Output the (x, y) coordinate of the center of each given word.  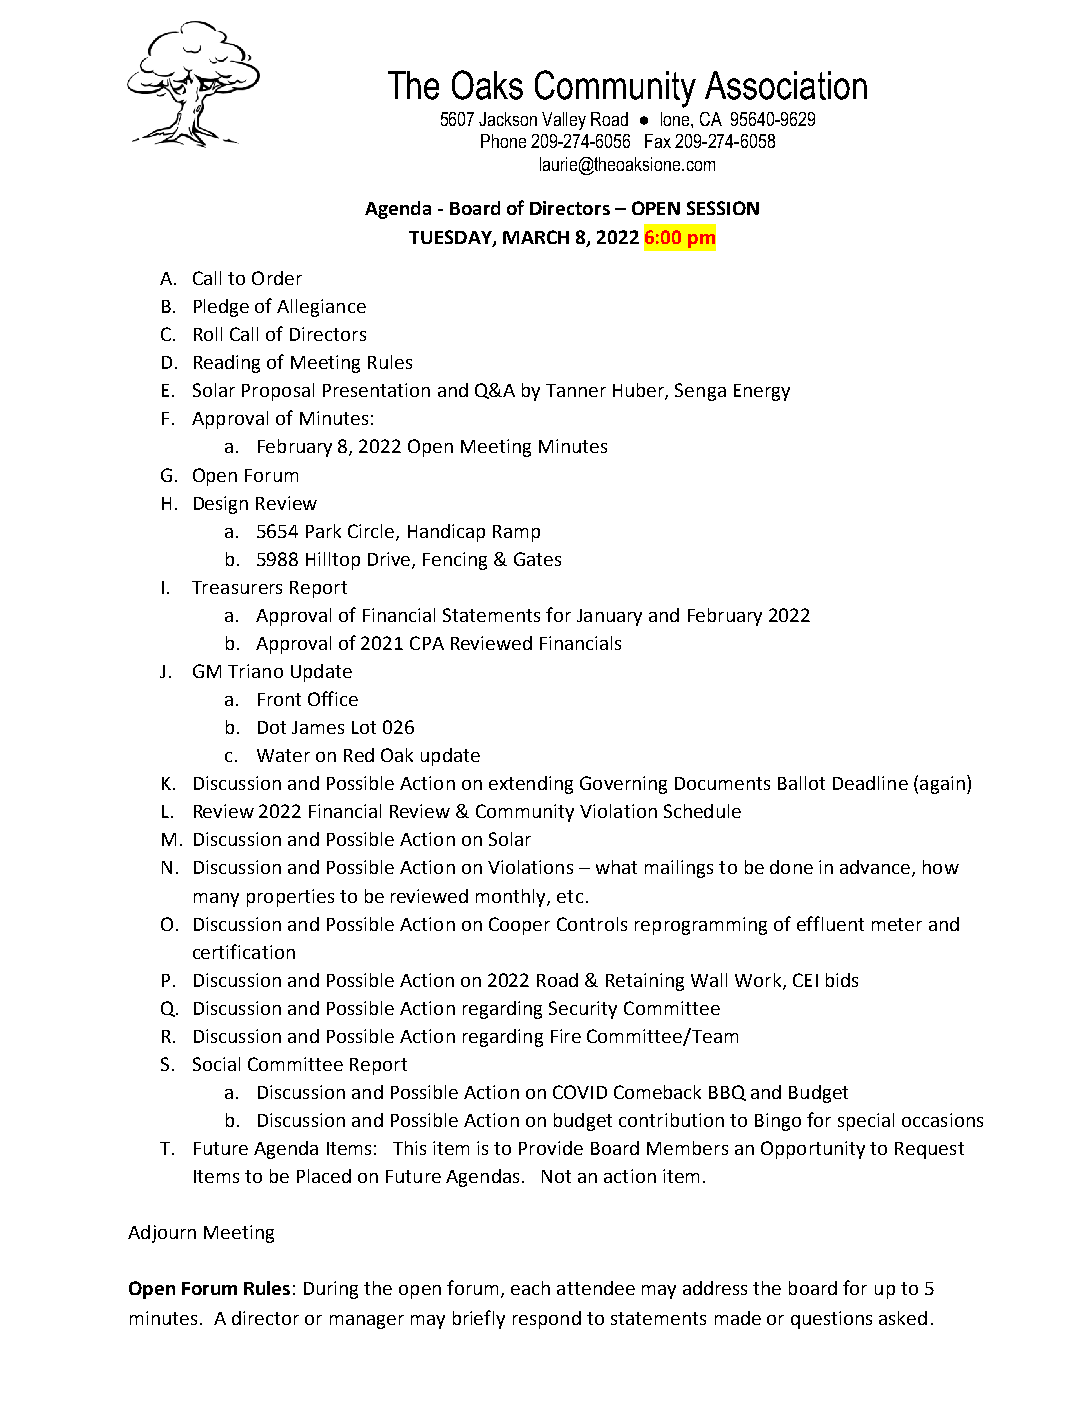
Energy (762, 392)
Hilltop (333, 561)
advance (875, 867)
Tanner (576, 390)
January (609, 617)
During (331, 1290)
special (866, 1122)
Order (277, 278)
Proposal (278, 392)
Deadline (870, 783)
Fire (566, 1036)
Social (216, 1064)
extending (531, 785)
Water (283, 755)
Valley (564, 121)
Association (786, 85)
